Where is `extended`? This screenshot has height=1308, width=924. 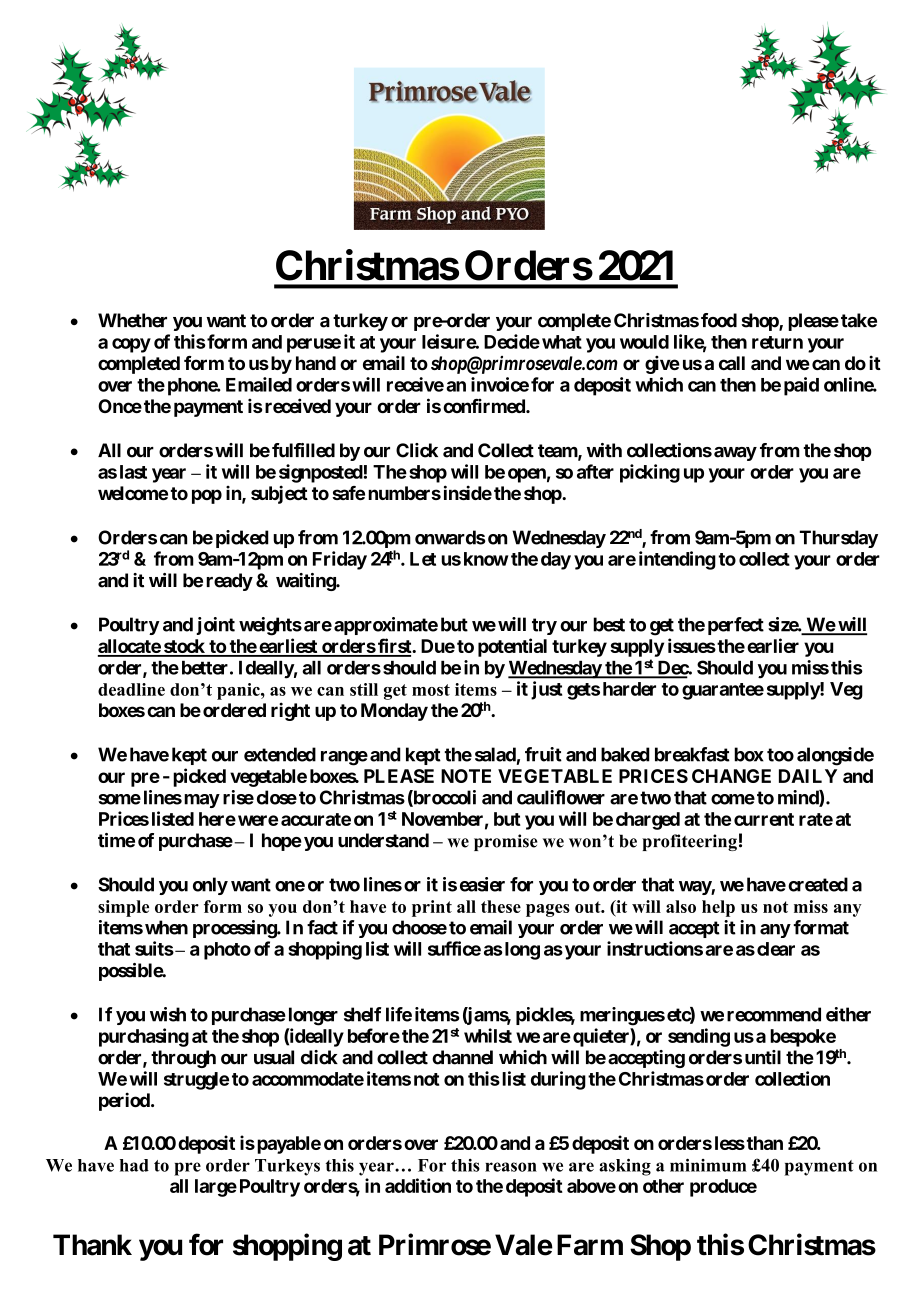 extended is located at coordinates (280, 754).
